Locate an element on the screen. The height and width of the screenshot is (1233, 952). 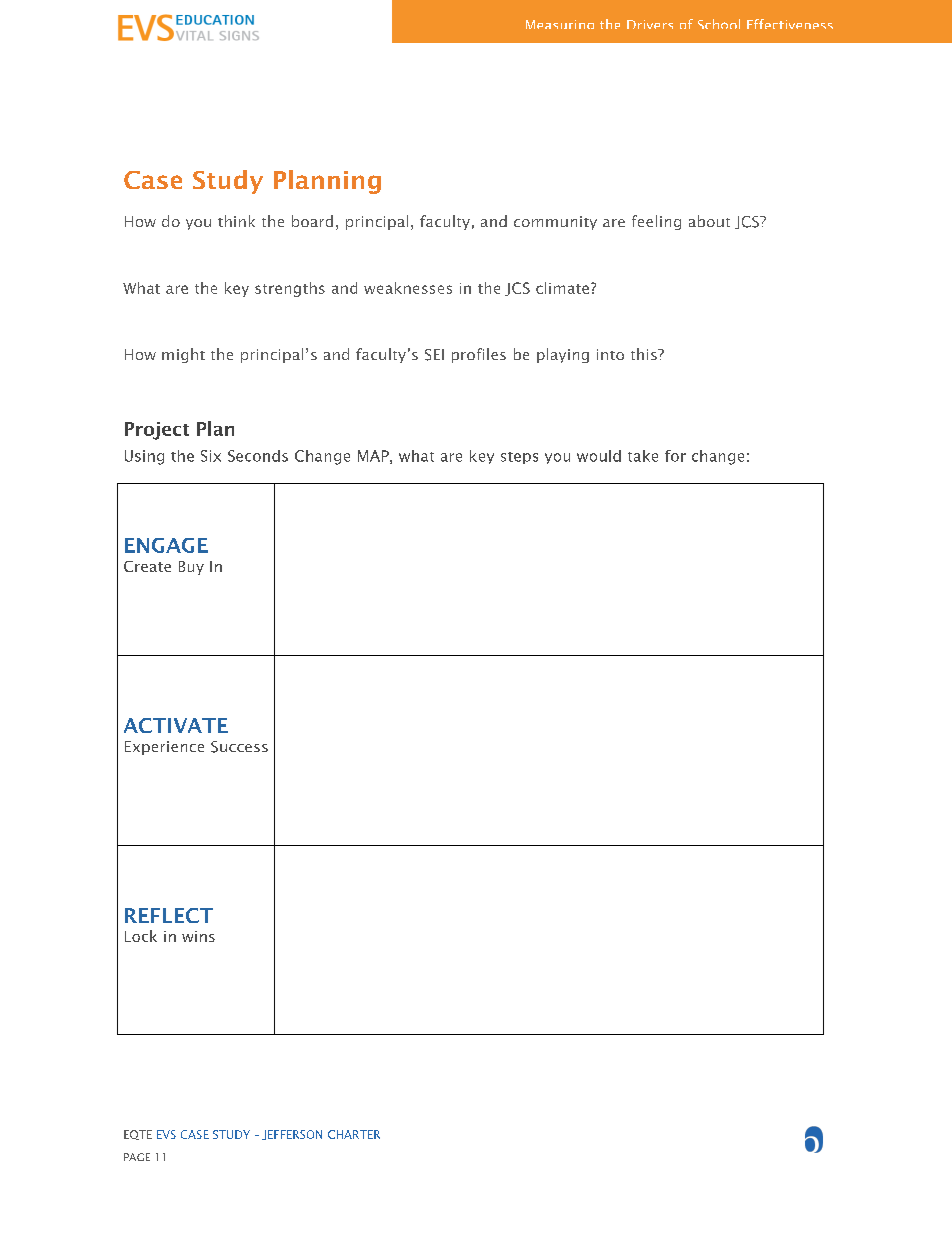
Success is located at coordinates (239, 747).
